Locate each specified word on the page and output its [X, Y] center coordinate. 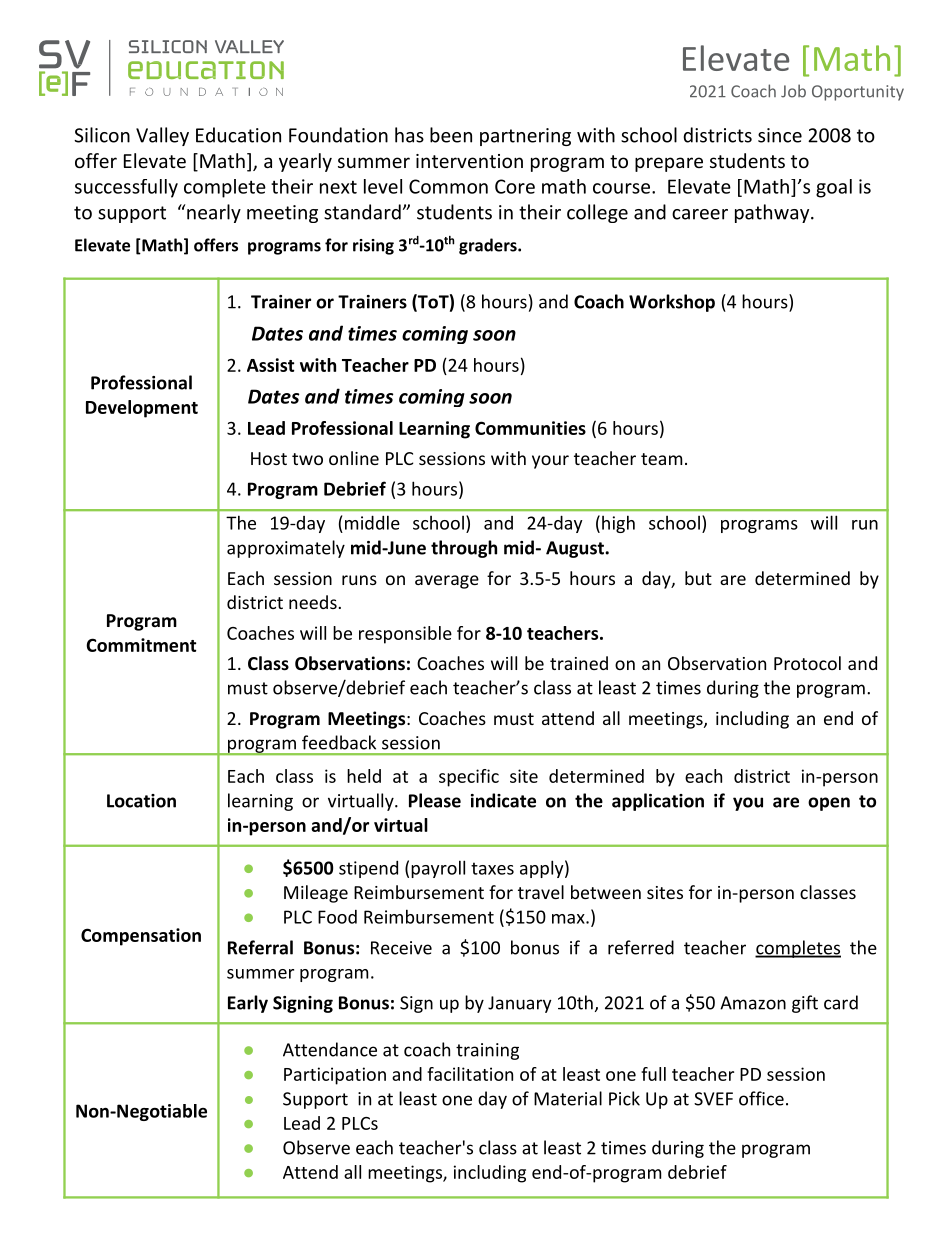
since [780, 135]
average [447, 582]
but [698, 578]
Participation [335, 1076]
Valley [162, 136]
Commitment [141, 645]
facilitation [470, 1074]
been [451, 135]
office [761, 1098]
